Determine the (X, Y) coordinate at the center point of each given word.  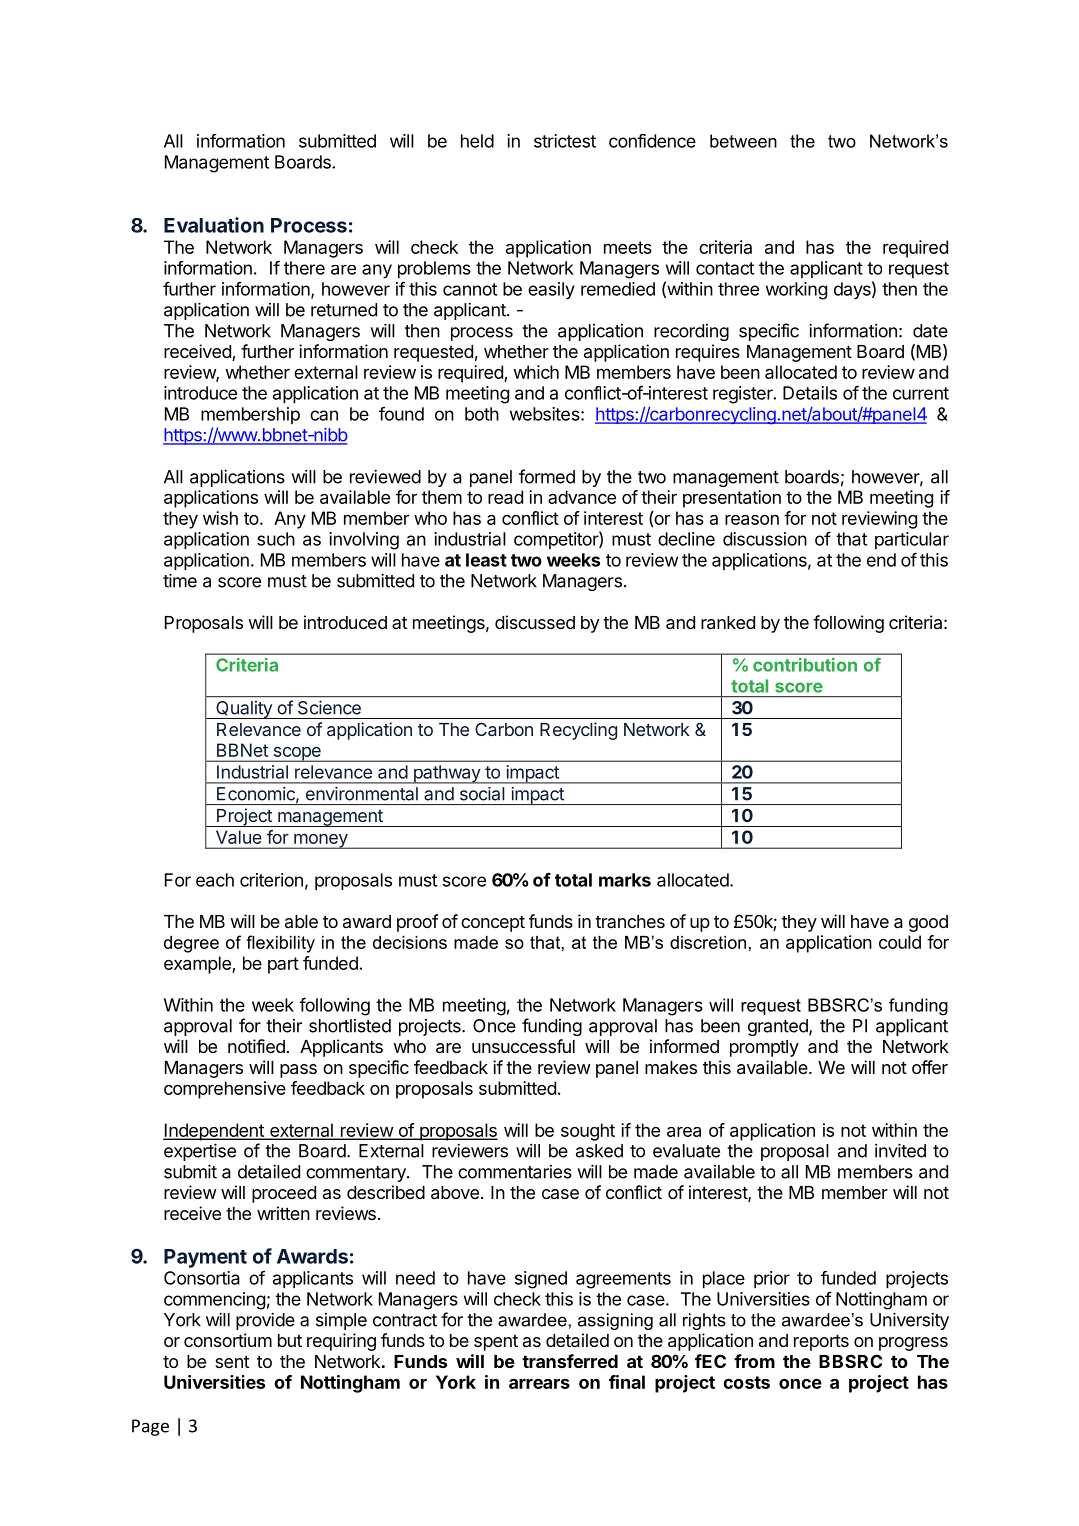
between (743, 141)
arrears (539, 1384)
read (505, 497)
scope (297, 754)
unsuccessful (523, 1046)
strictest (565, 141)
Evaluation (214, 225)
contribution (805, 665)
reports (821, 1342)
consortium (228, 1340)
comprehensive (225, 1090)
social (482, 794)
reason (752, 520)
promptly (764, 1048)
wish (220, 518)
